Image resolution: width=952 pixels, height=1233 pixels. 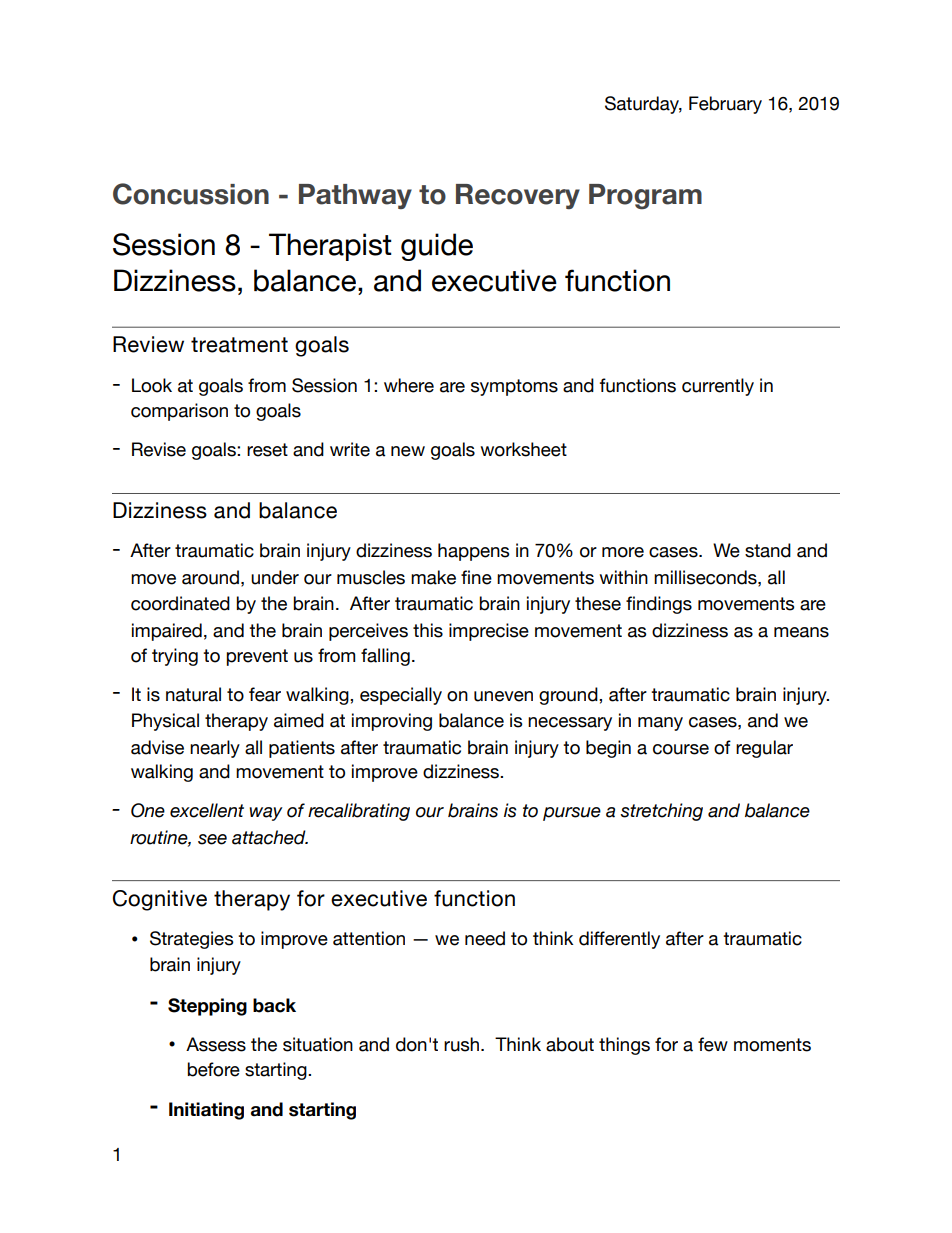 I want to click on before, so click(x=213, y=1069).
